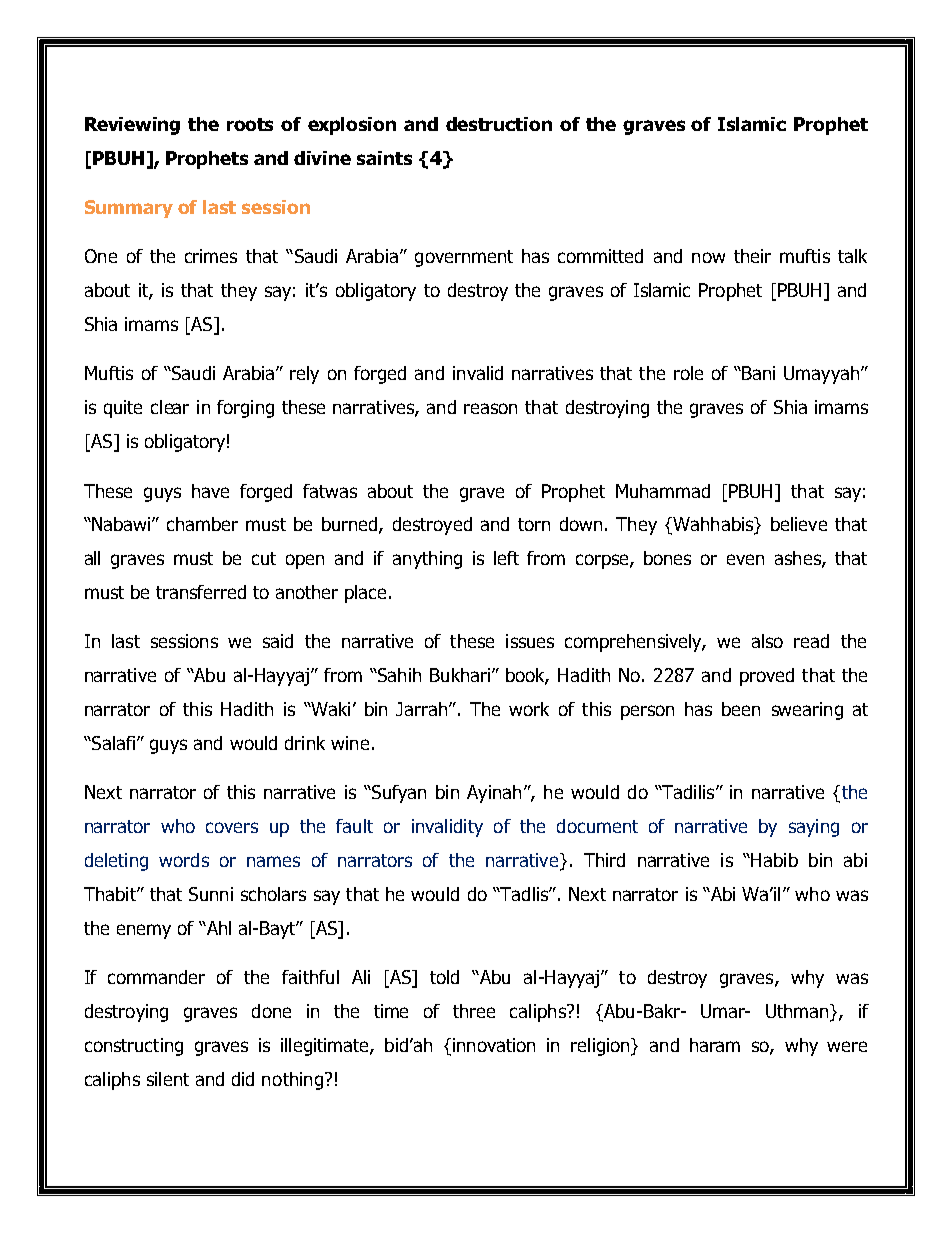 The width and height of the screenshot is (952, 1233). What do you see at coordinates (757, 373) in the screenshot?
I see `Bani` at bounding box center [757, 373].
